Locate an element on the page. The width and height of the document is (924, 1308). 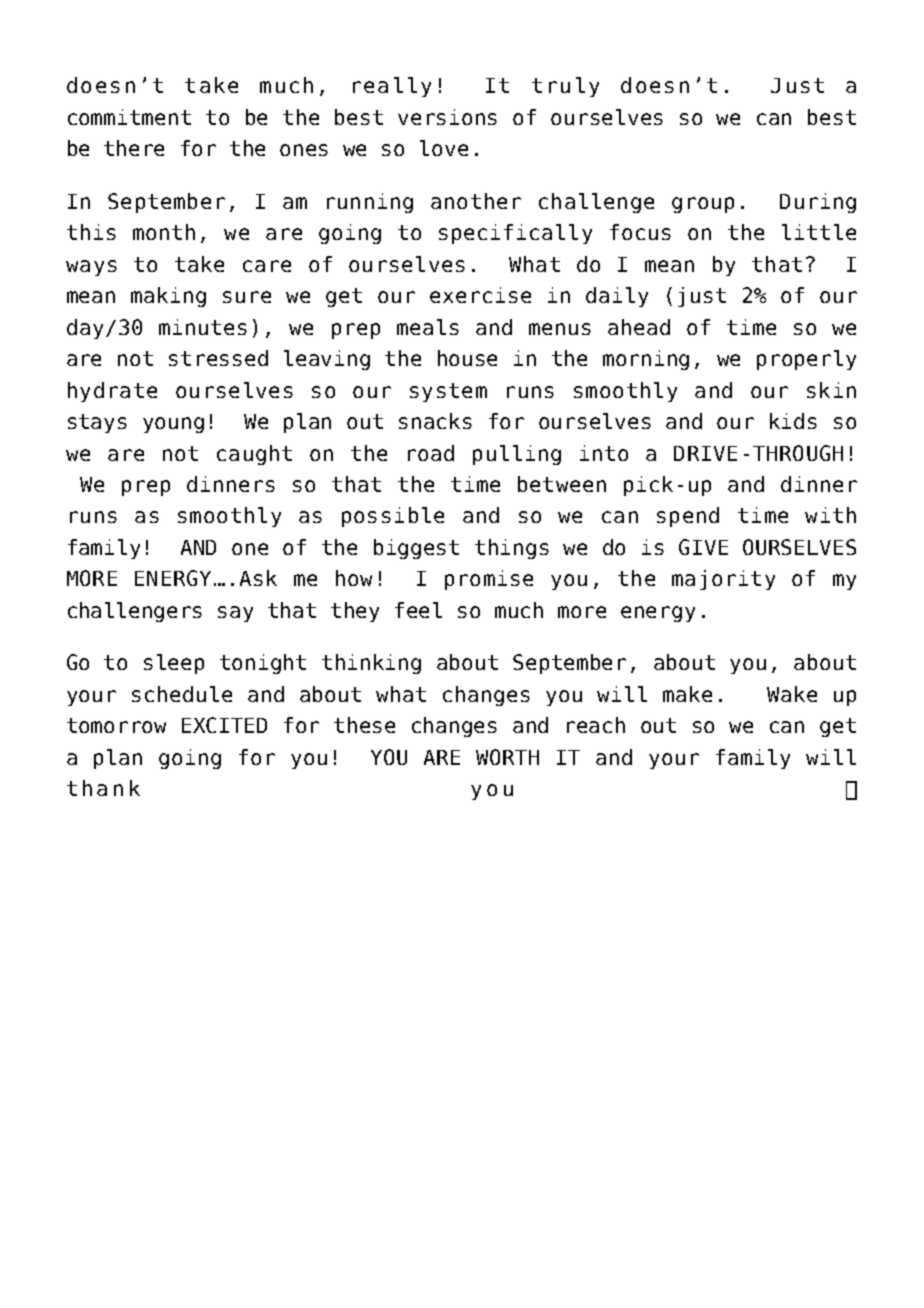
thank is located at coordinates (103, 788).
